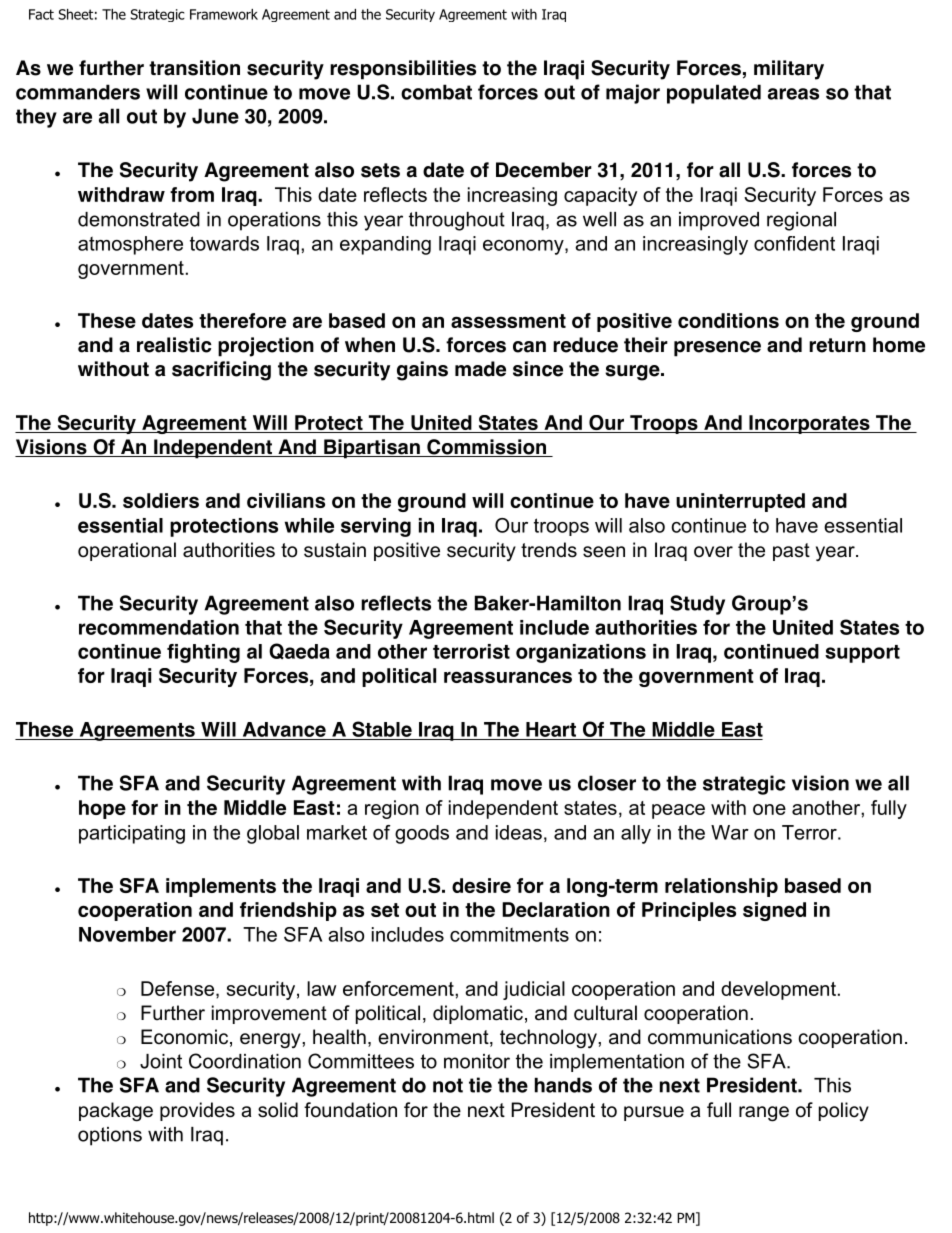 The image size is (952, 1233). I want to click on package, so click(116, 1112).
